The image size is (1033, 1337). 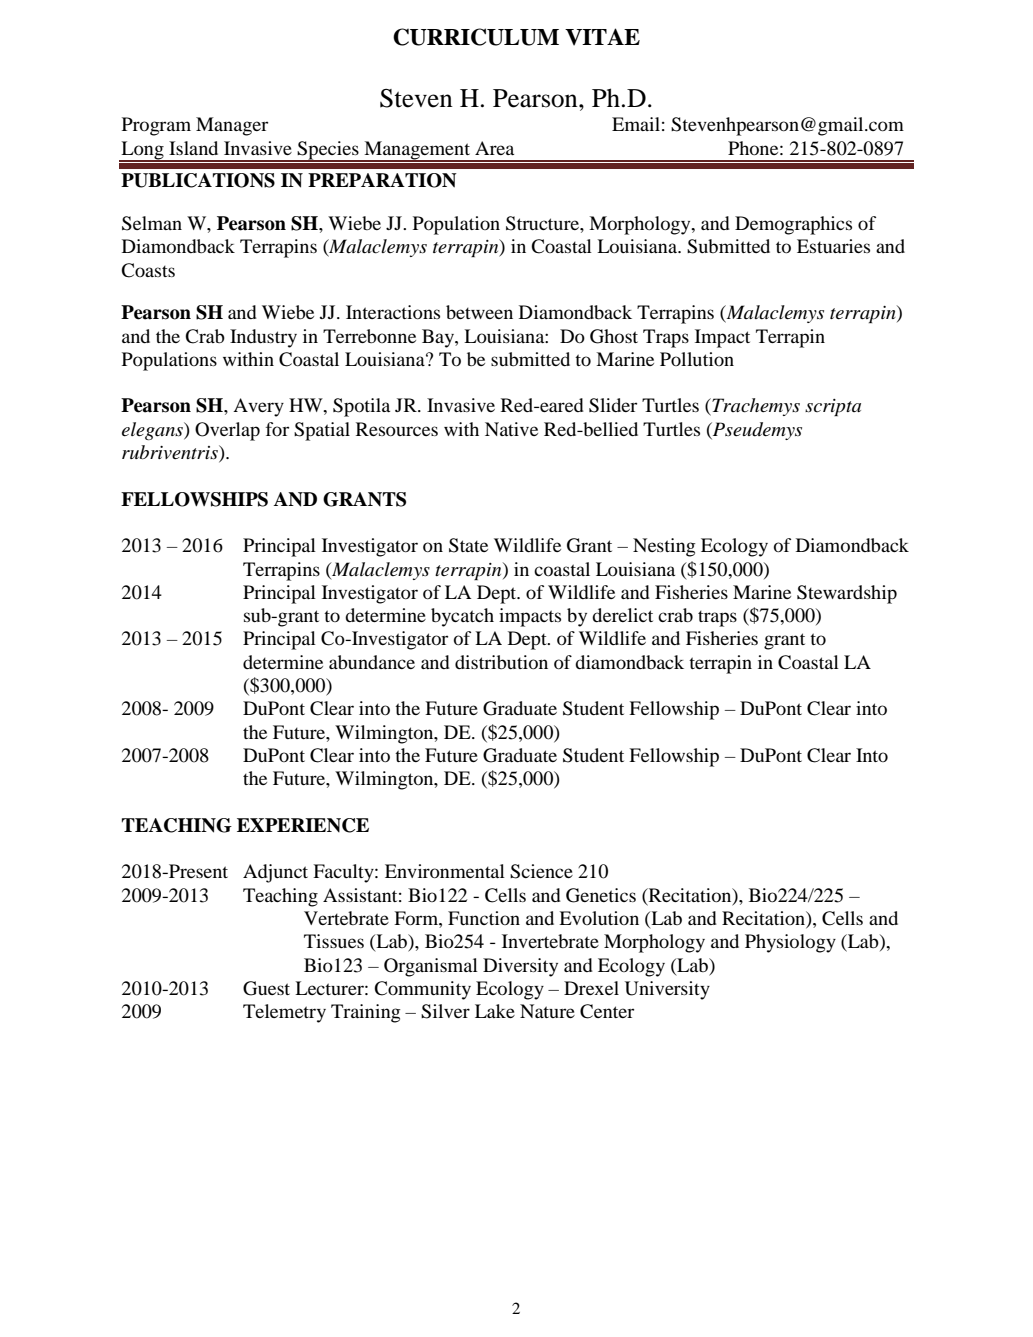 I want to click on Overlap, so click(x=227, y=431).
